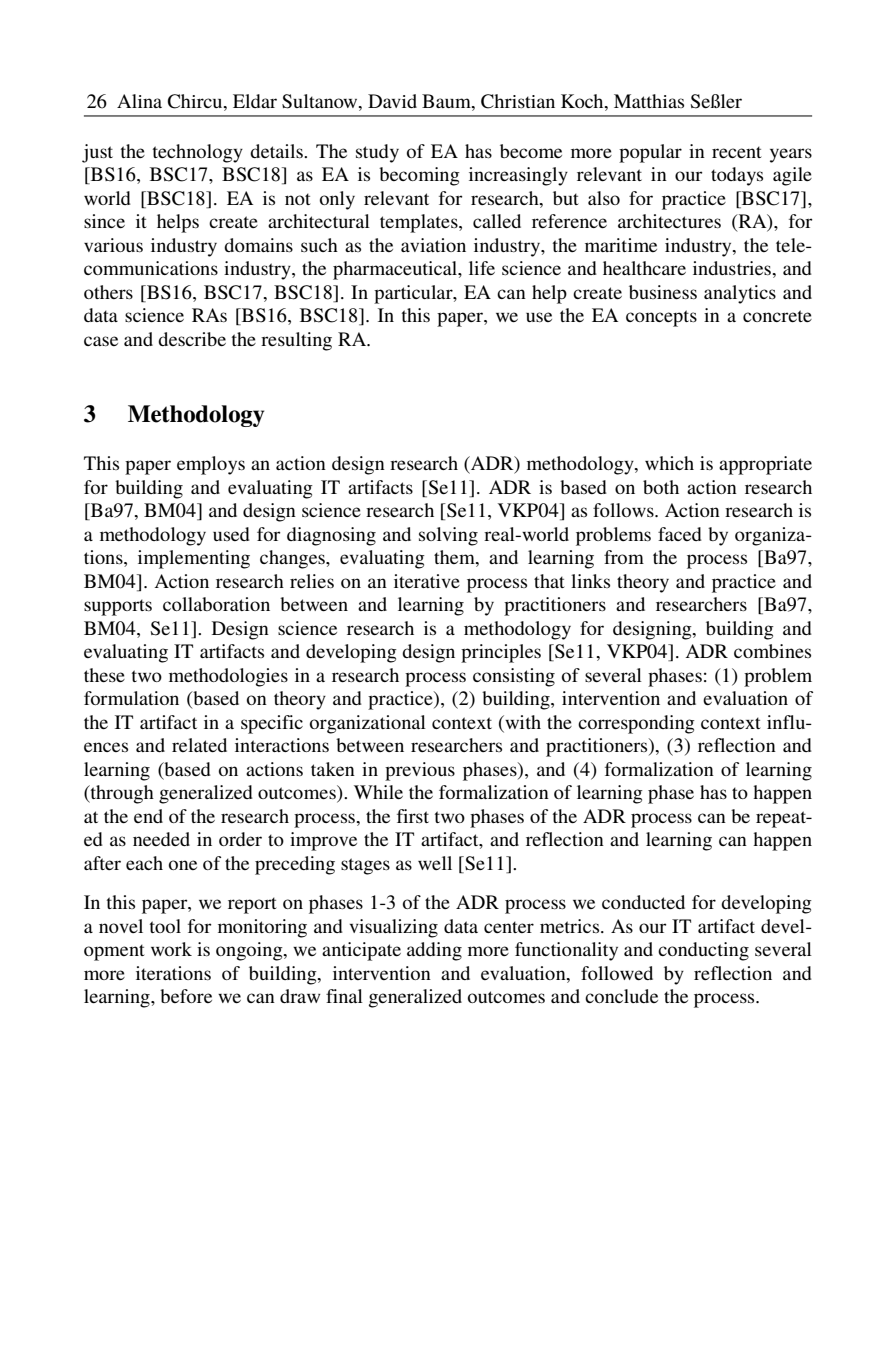 This screenshot has width=896, height=1359. I want to click on concepts, so click(661, 318).
